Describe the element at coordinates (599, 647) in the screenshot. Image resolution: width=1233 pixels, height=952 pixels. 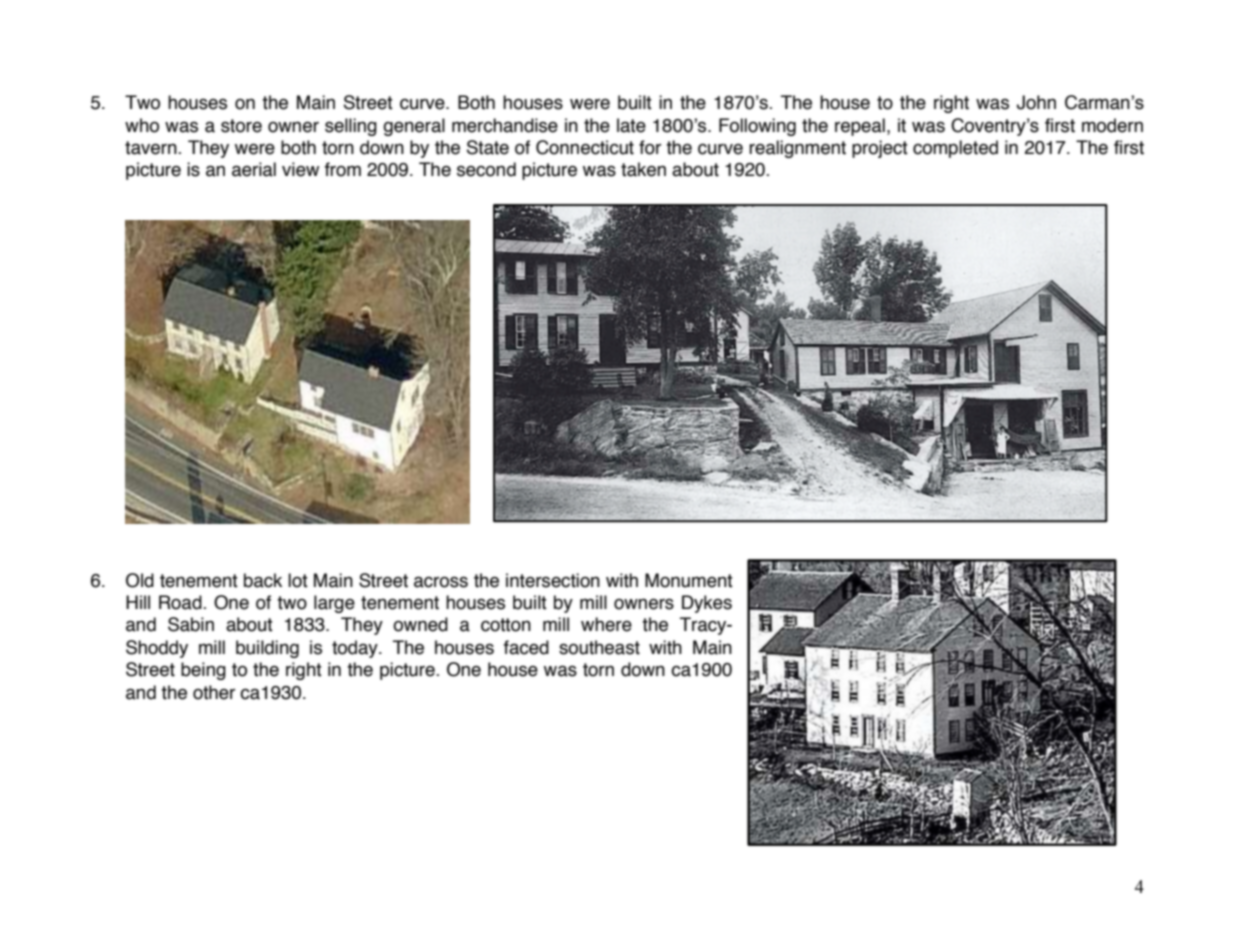
I see `southeast` at that location.
